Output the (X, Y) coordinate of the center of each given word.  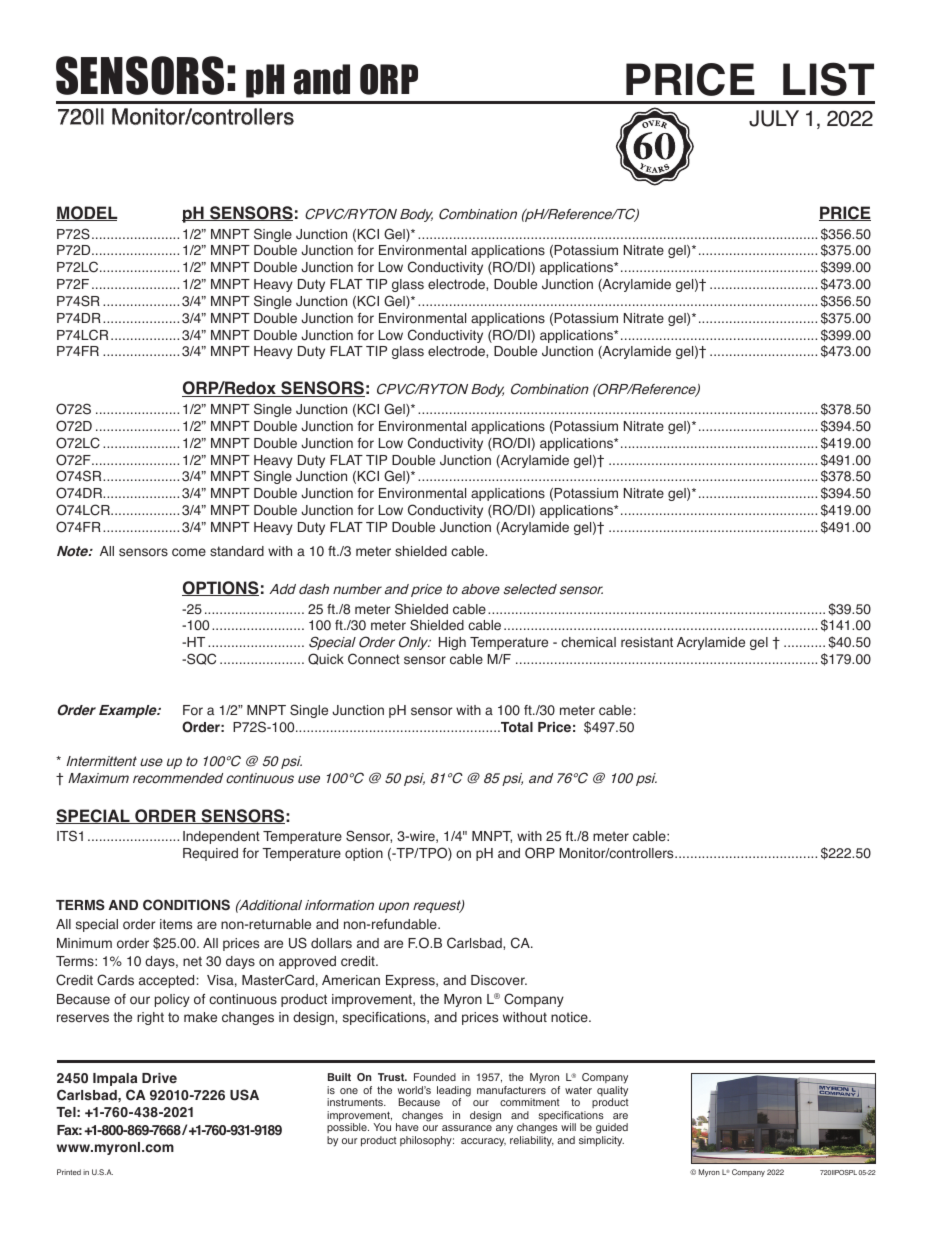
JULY (774, 118)
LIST (828, 79)
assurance (467, 1128)
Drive (159, 1078)
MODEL (87, 213)
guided (612, 1128)
